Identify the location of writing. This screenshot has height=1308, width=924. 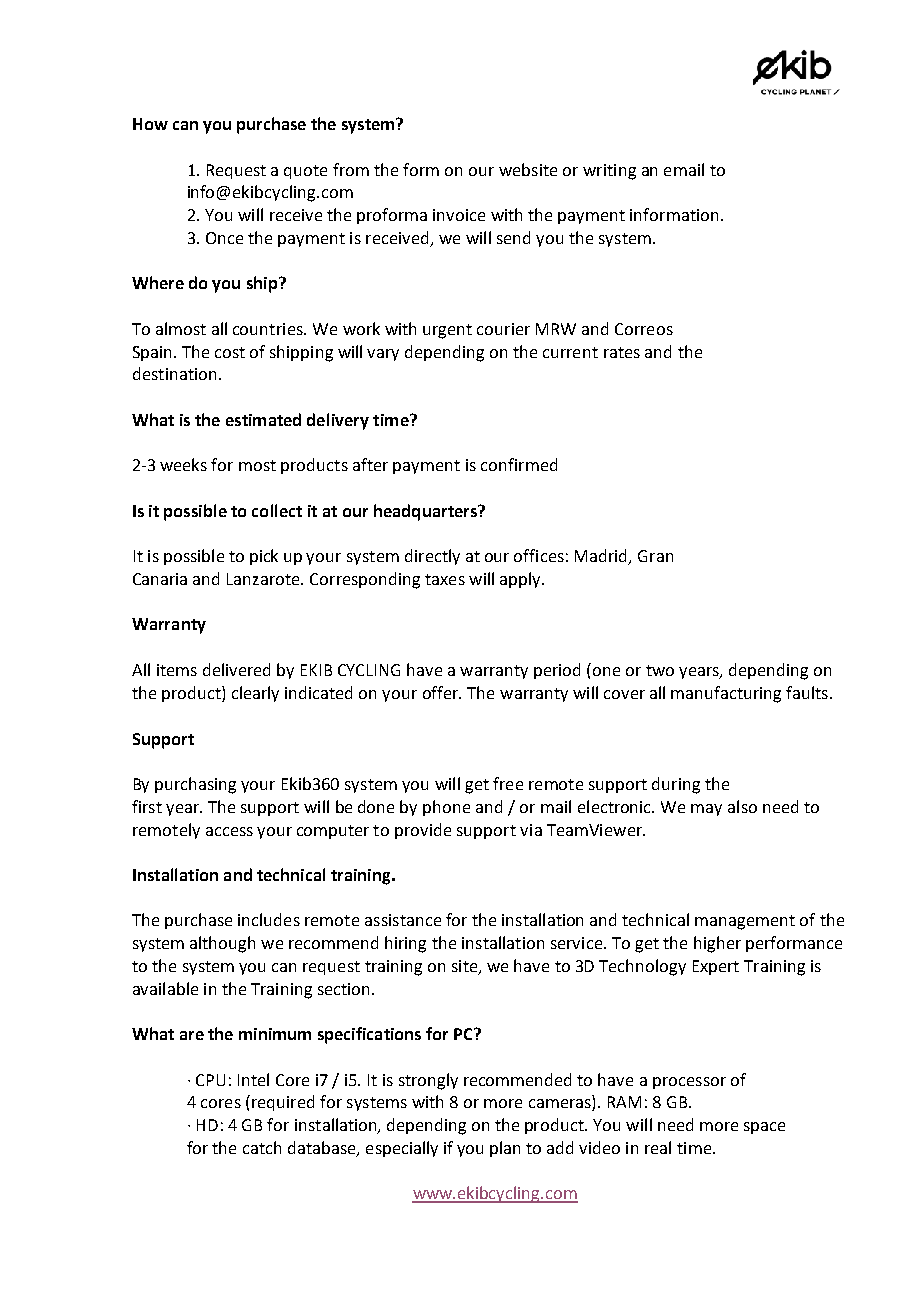
(609, 172).
